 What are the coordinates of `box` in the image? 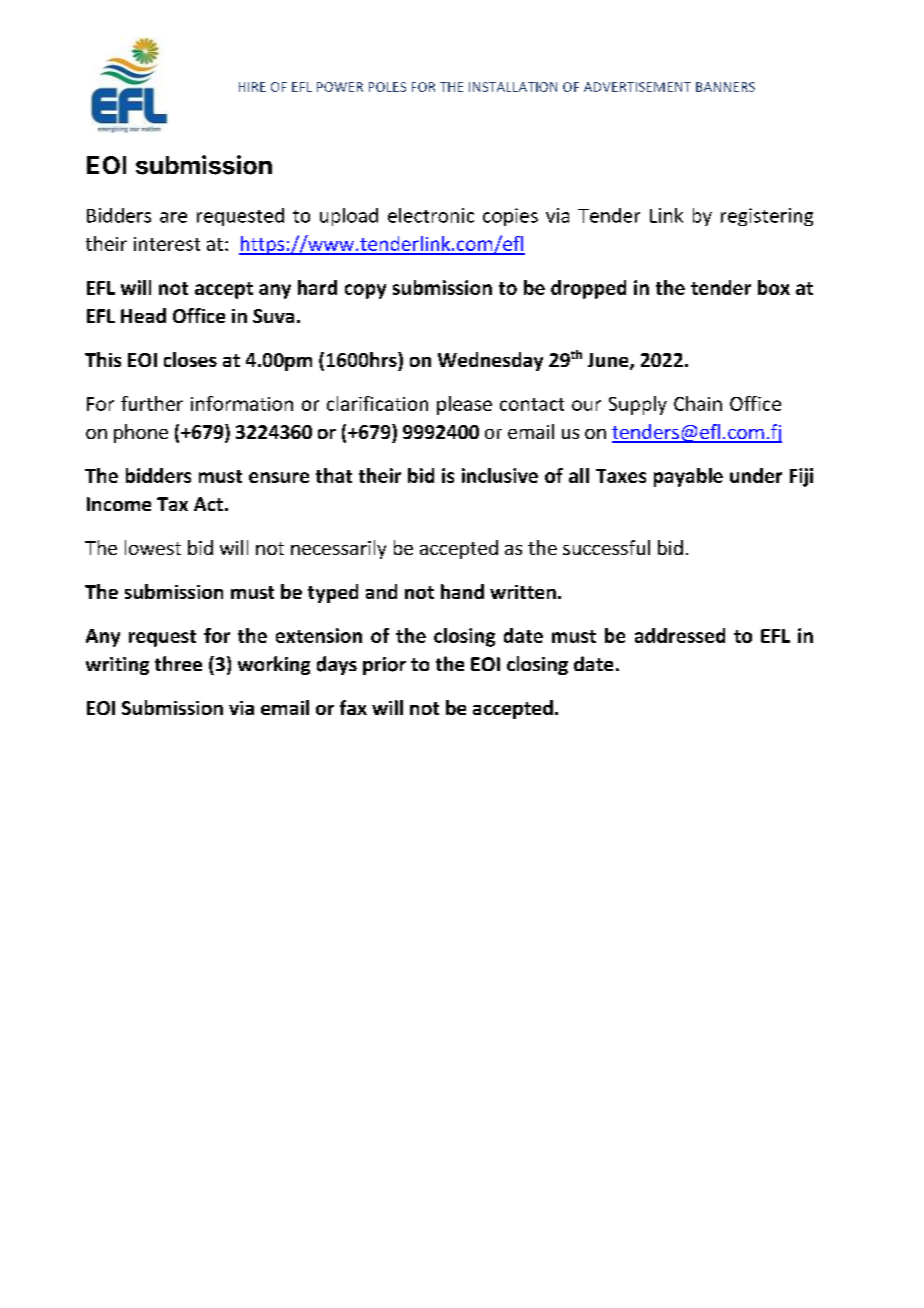 It's located at (774, 287).
